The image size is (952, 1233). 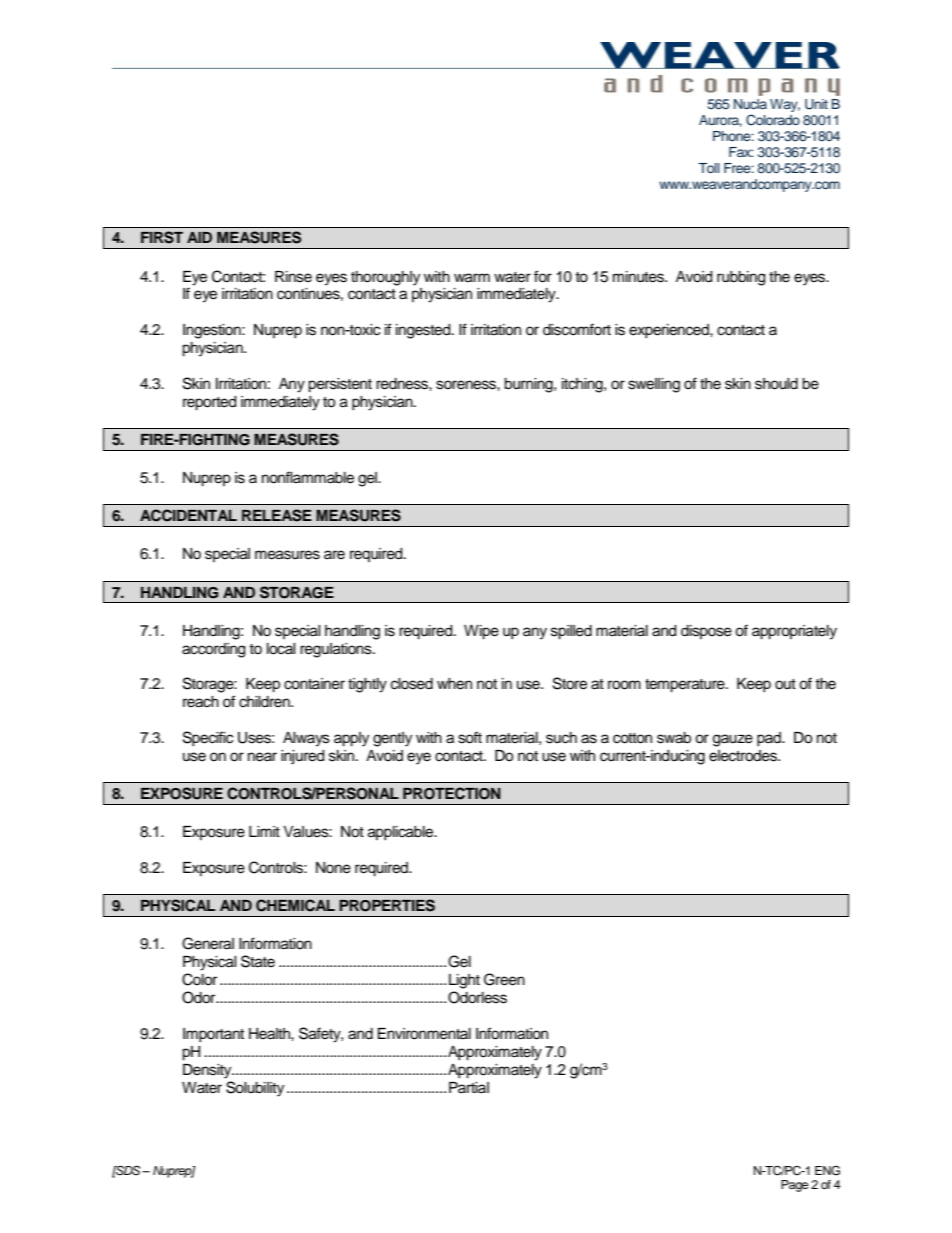 What do you see at coordinates (213, 650) in the screenshot?
I see `according` at bounding box center [213, 650].
